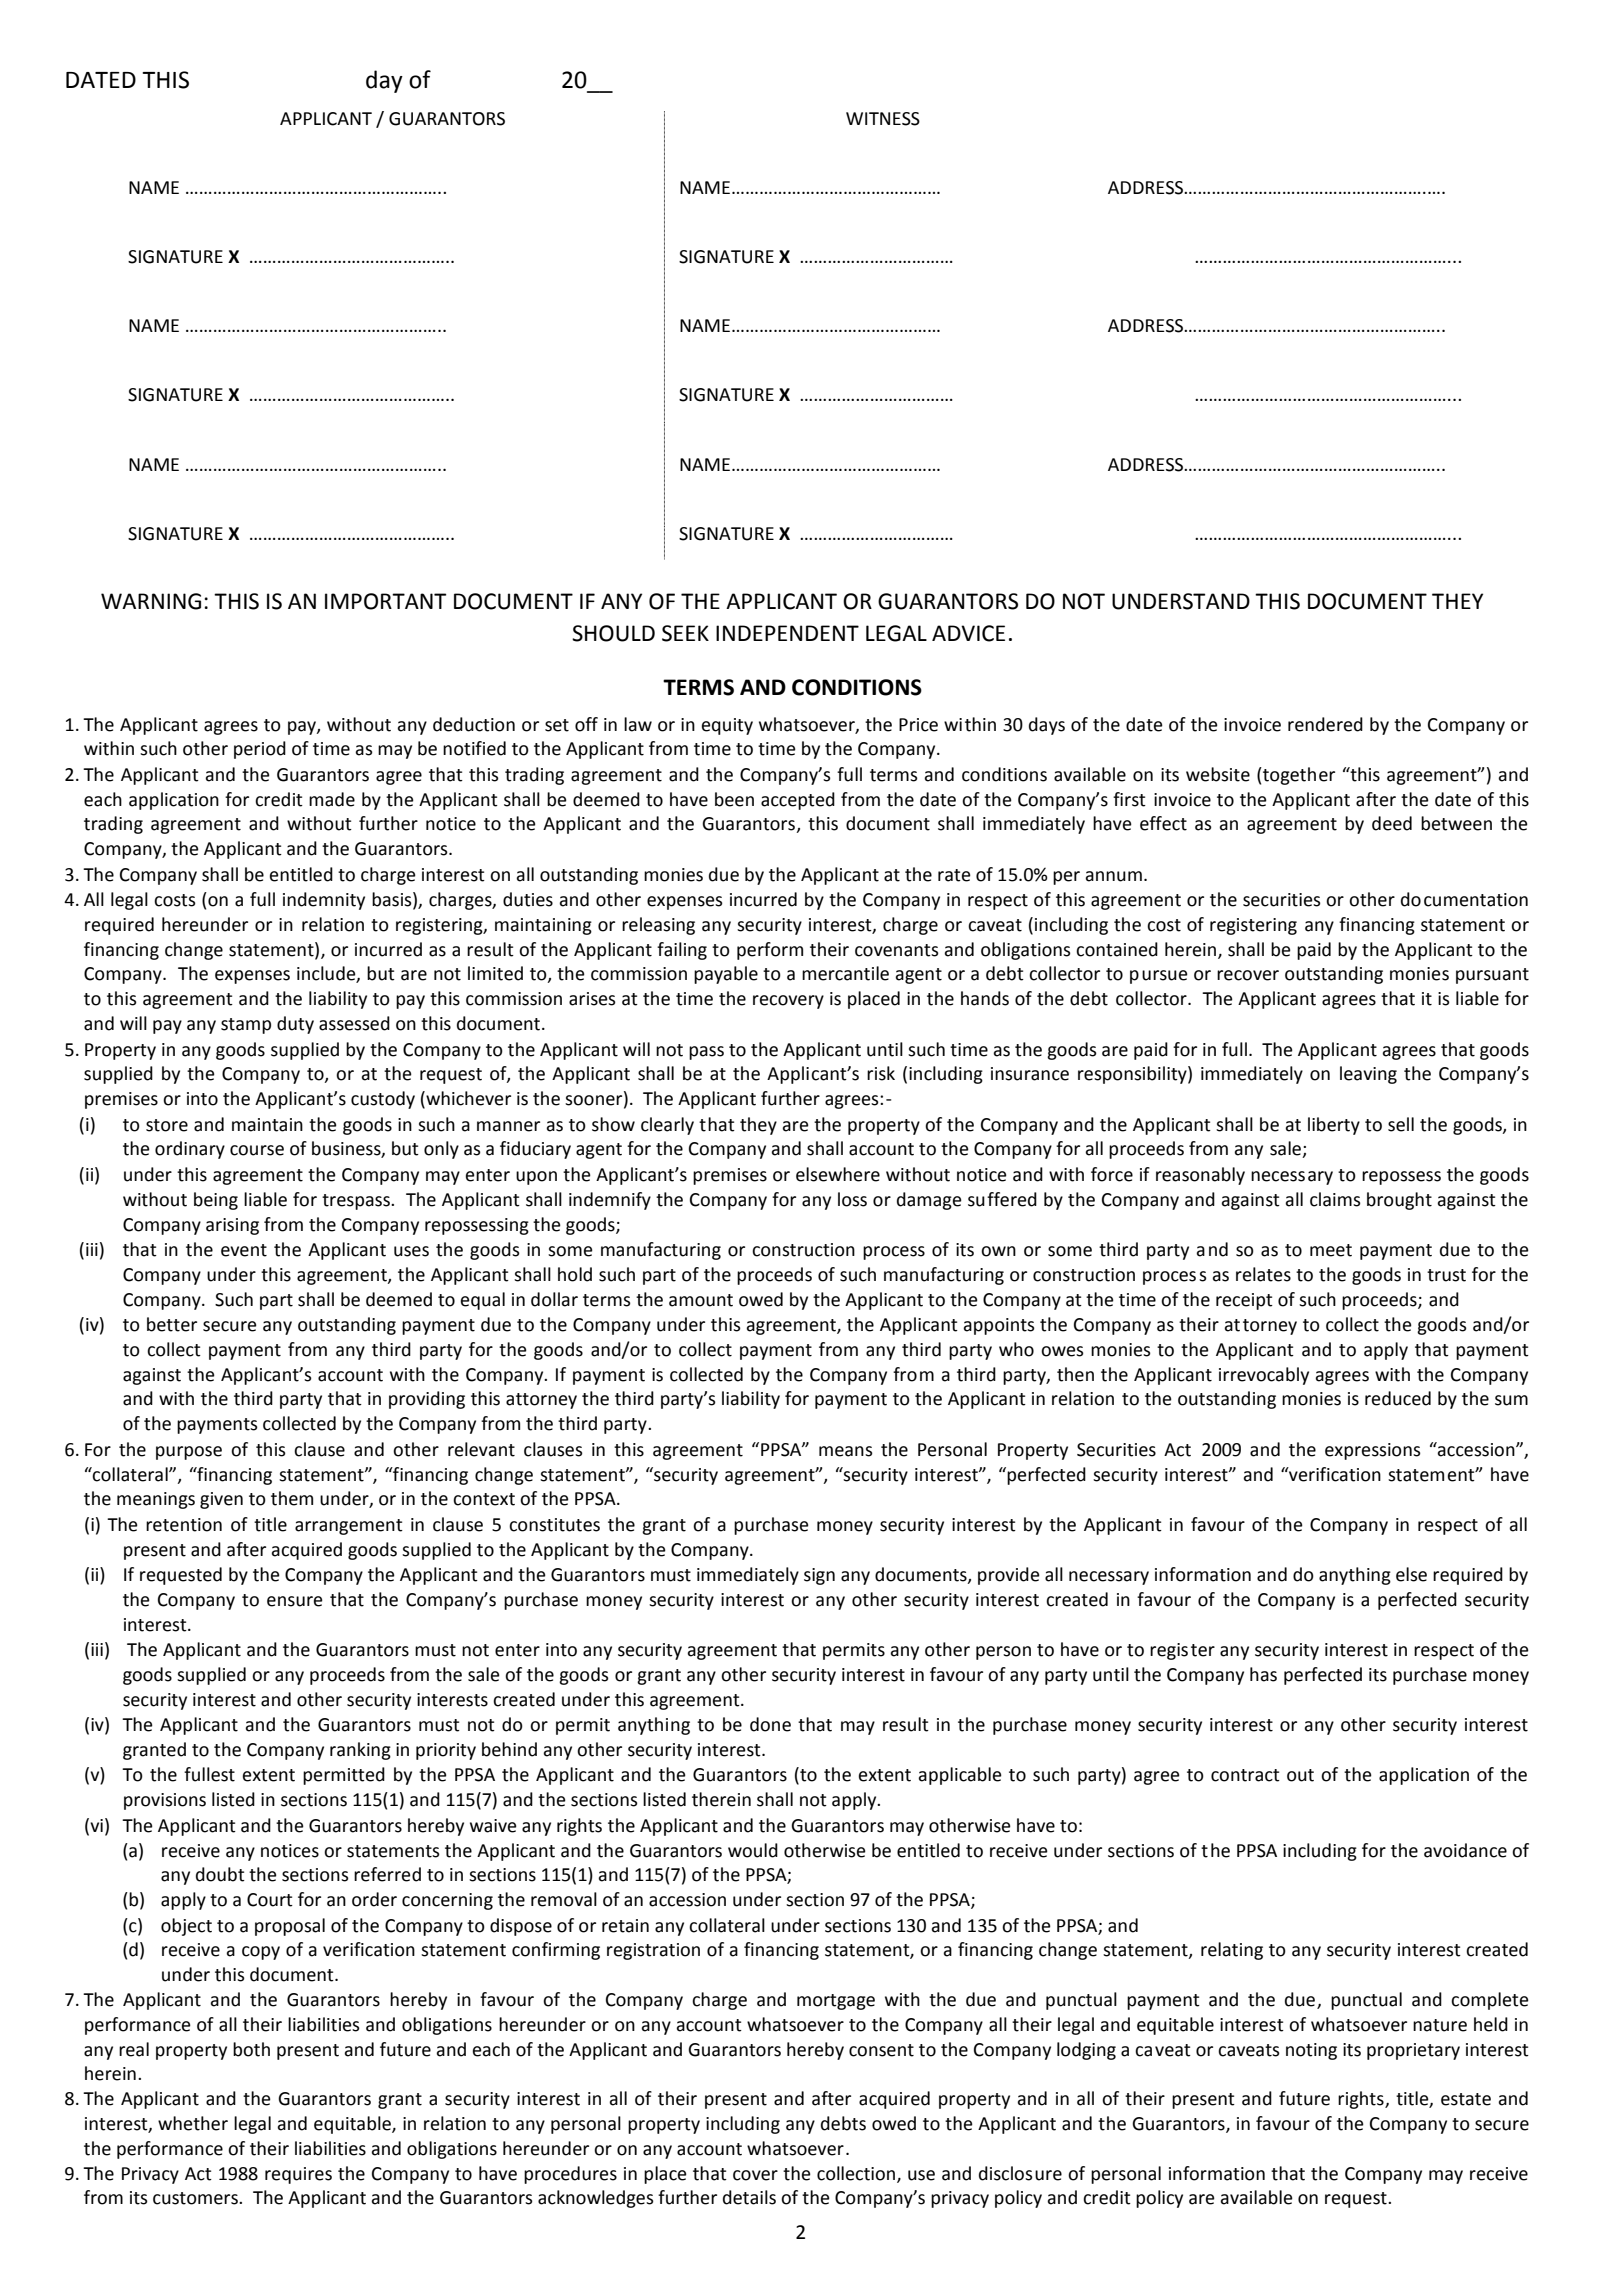 This page has height=2289, width=1619. What do you see at coordinates (1245, 1775) in the page?
I see `contract` at bounding box center [1245, 1775].
